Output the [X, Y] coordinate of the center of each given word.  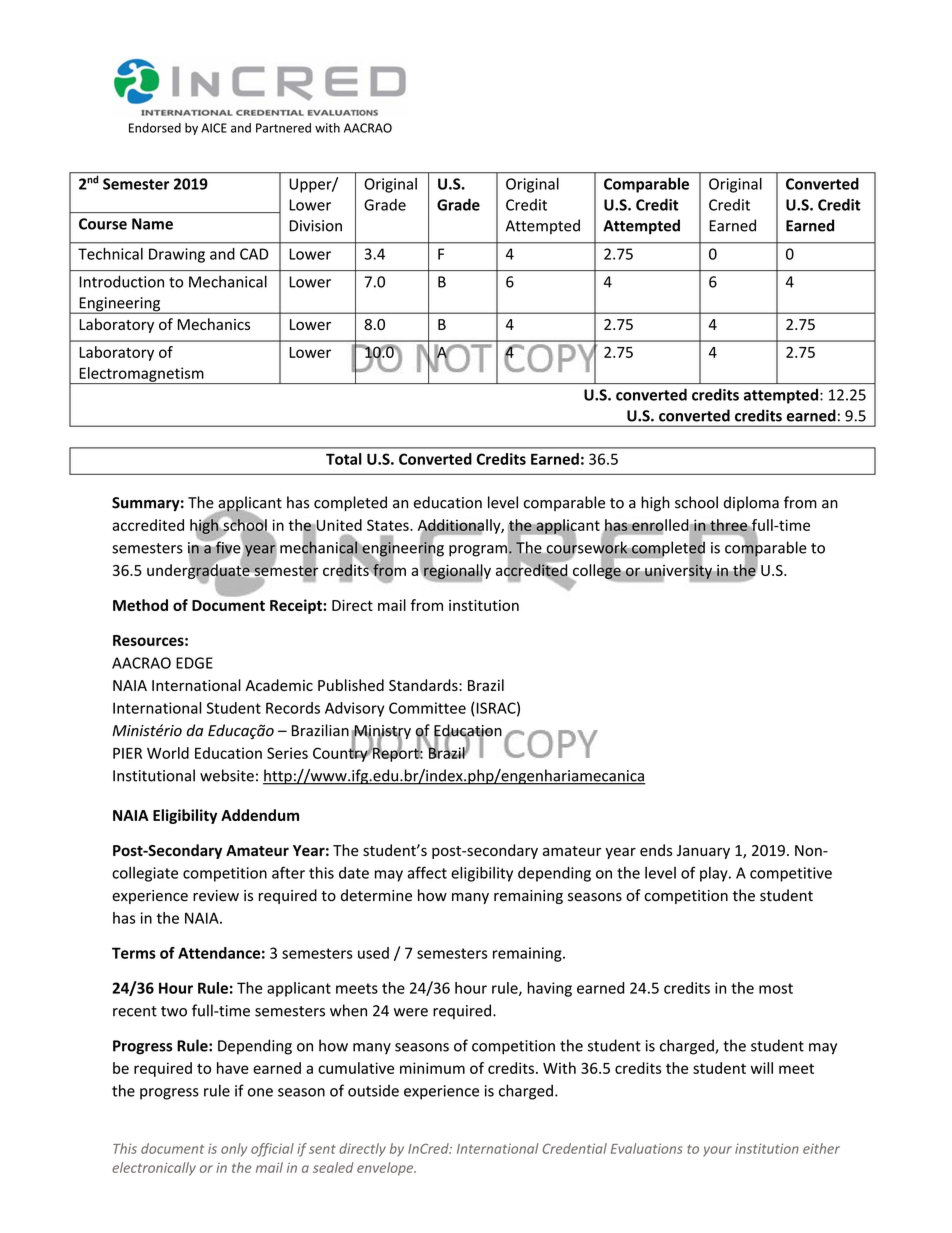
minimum [432, 1068]
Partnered [283, 128]
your [717, 1151]
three [729, 525]
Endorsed [155, 128]
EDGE [194, 663]
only [234, 1150]
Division [315, 226]
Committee [427, 708]
